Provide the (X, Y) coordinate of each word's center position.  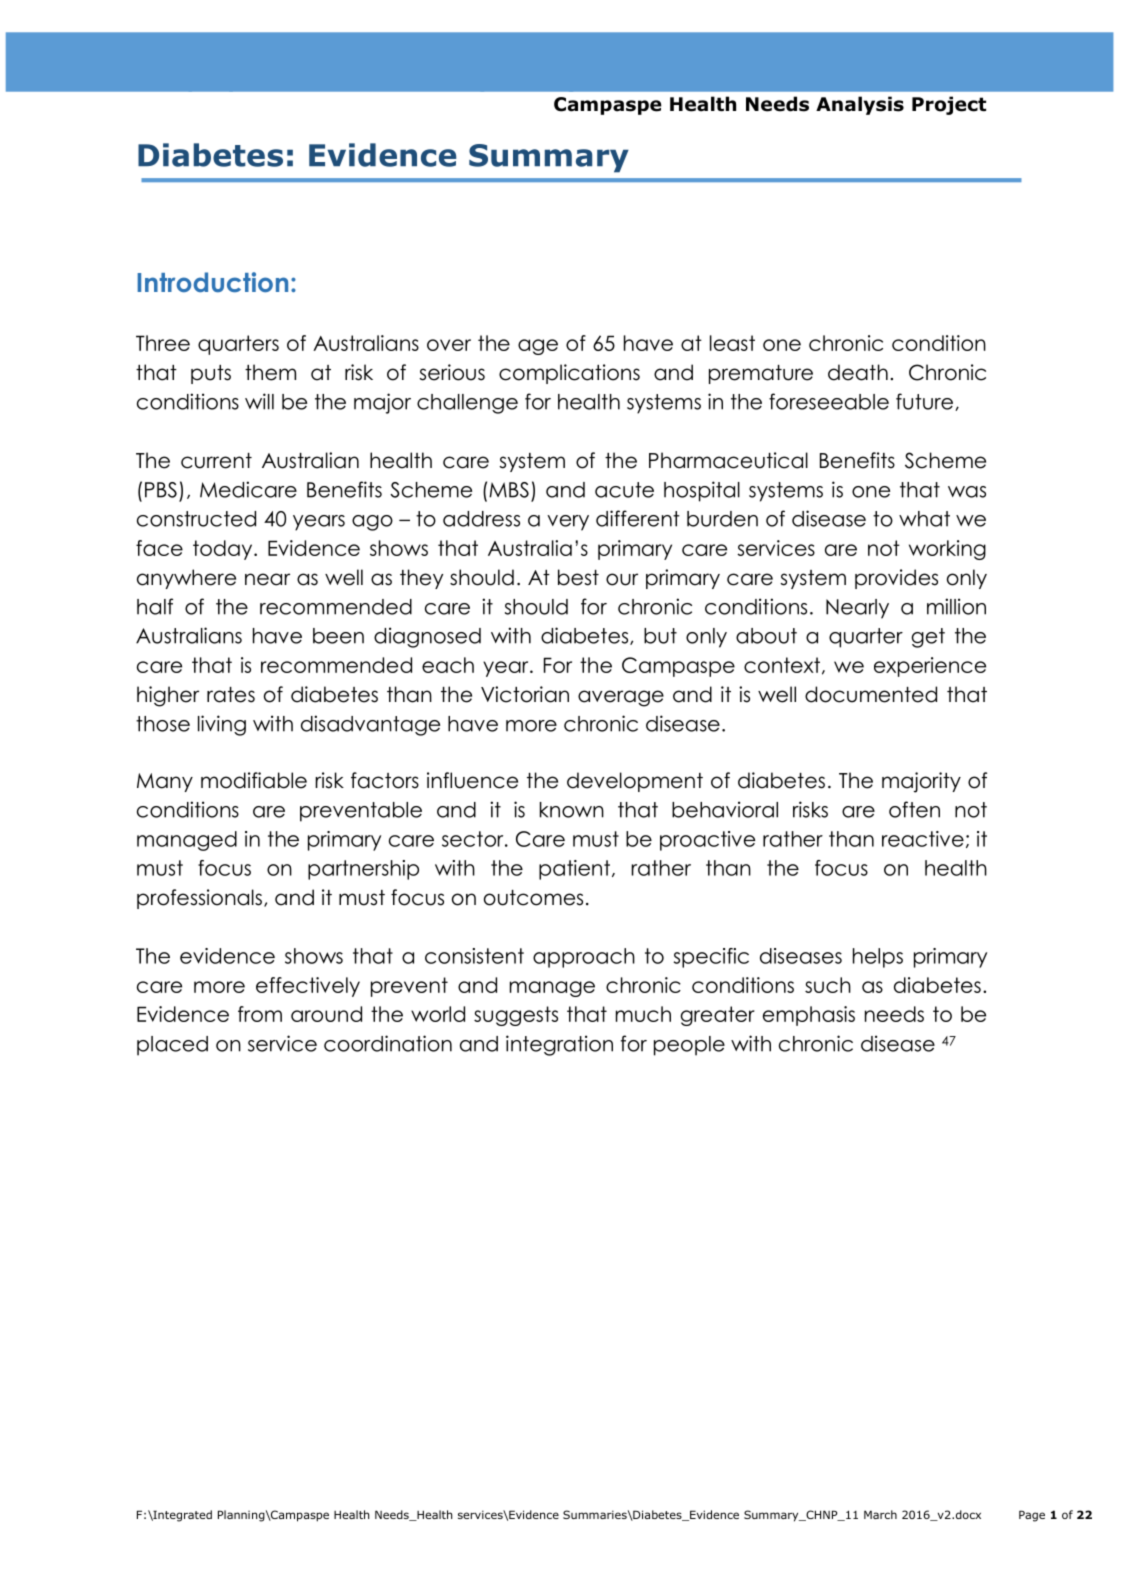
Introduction (212, 282)
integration (559, 1045)
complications (569, 374)
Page (1032, 1516)
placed (172, 1046)
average (621, 698)
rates (231, 695)
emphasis (809, 1016)
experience (930, 667)
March (880, 1514)
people (689, 1046)
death (858, 372)
